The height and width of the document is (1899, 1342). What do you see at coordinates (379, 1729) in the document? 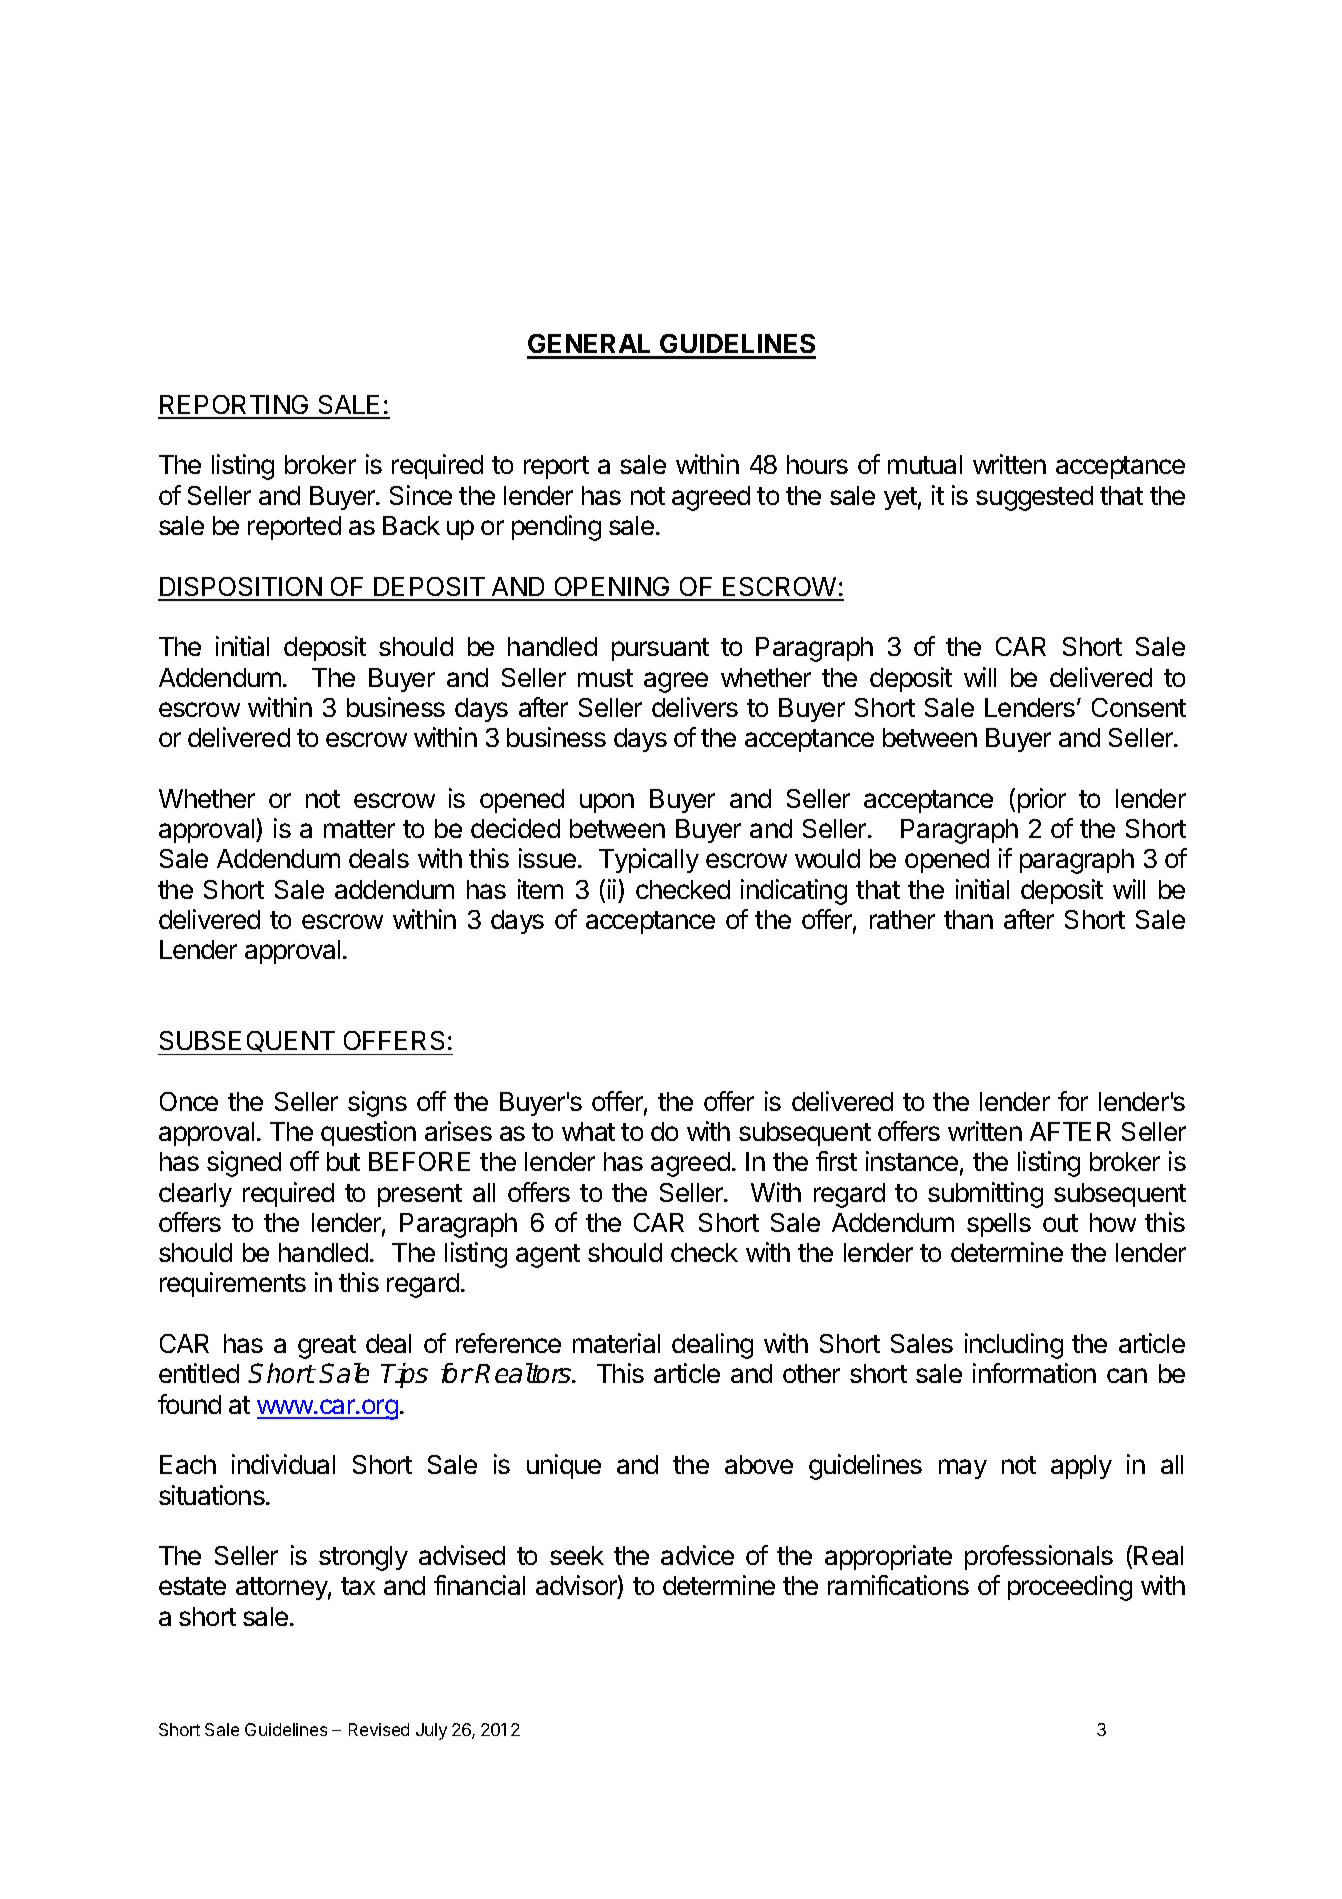
I see `Revised` at bounding box center [379, 1729].
